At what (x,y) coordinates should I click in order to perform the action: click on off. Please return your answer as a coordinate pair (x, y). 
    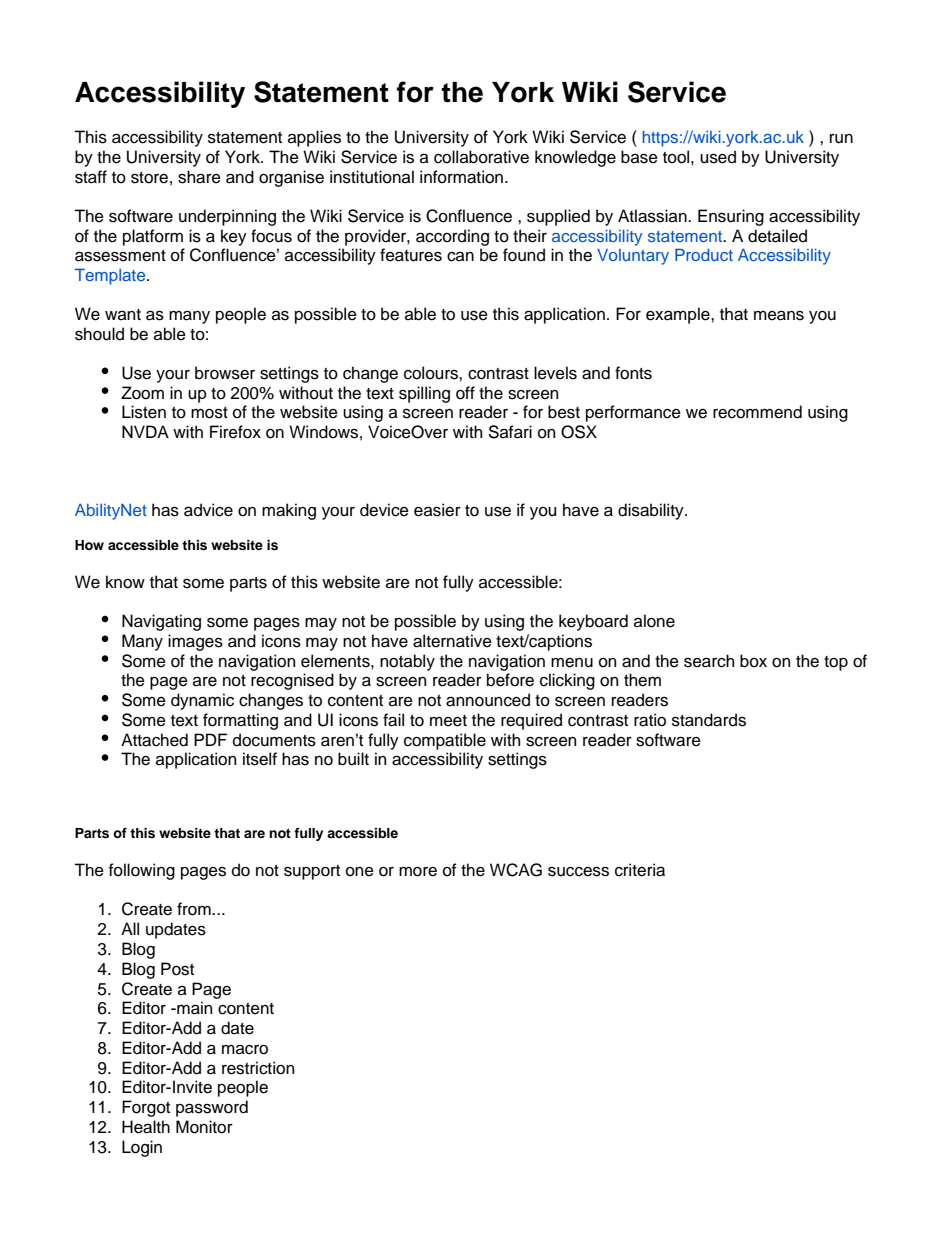
    Looking at the image, I should click on (465, 393).
